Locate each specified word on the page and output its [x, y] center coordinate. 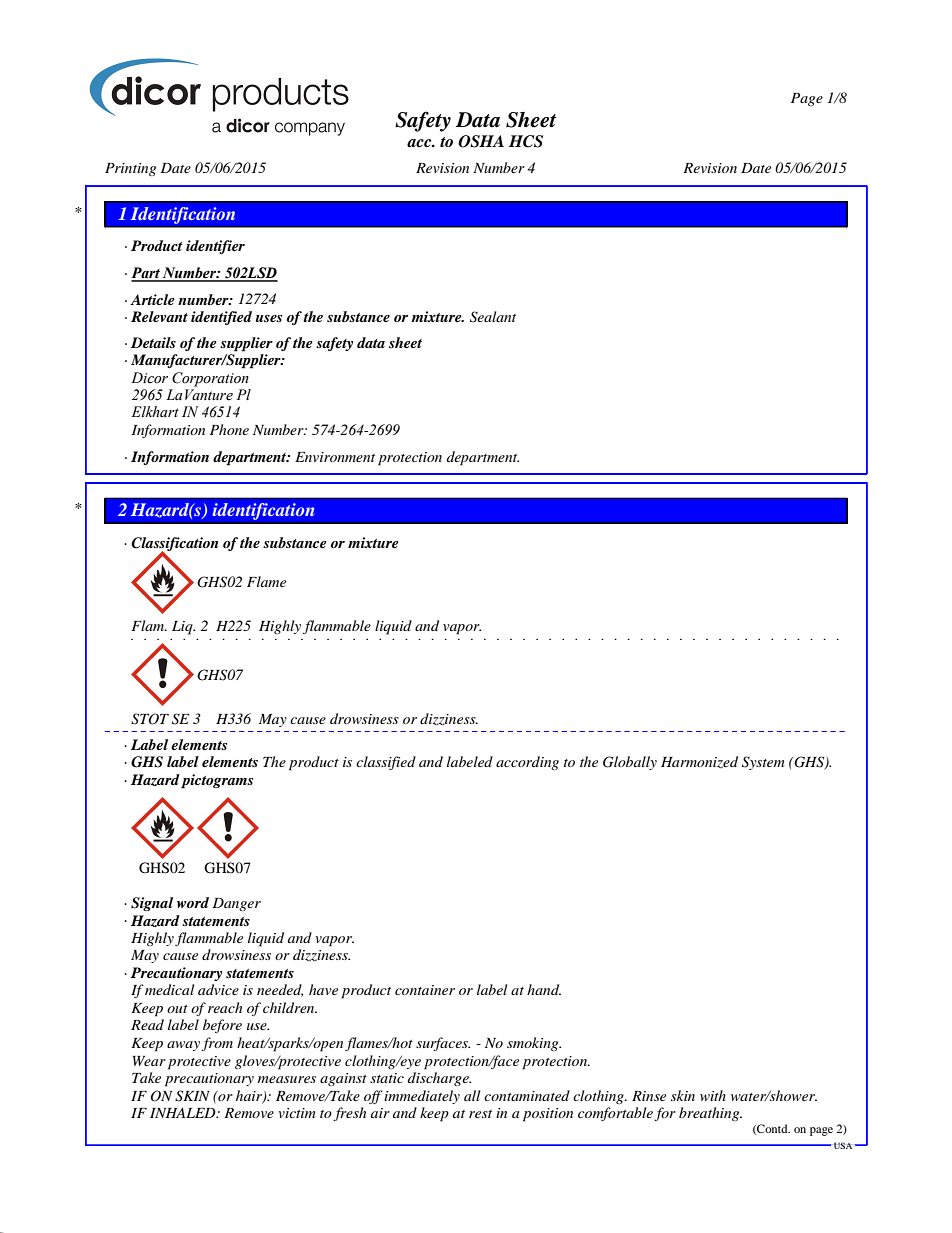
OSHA [481, 141]
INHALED [184, 1113]
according [527, 763]
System [763, 763]
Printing [130, 169]
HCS [526, 141]
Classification [174, 545]
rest [480, 1114]
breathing [710, 1114]
